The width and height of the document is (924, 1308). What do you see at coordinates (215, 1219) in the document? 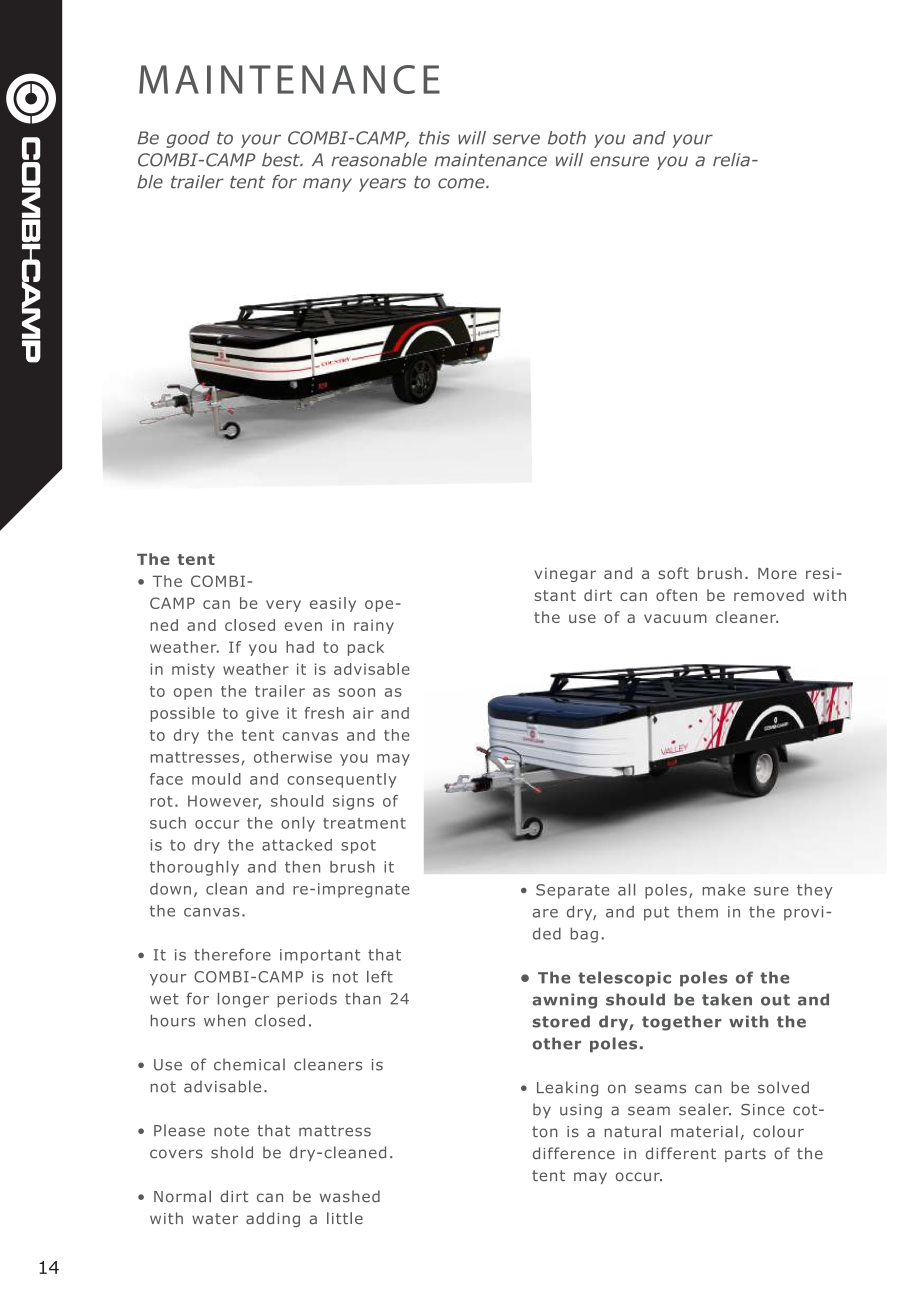
I see `water` at bounding box center [215, 1219].
